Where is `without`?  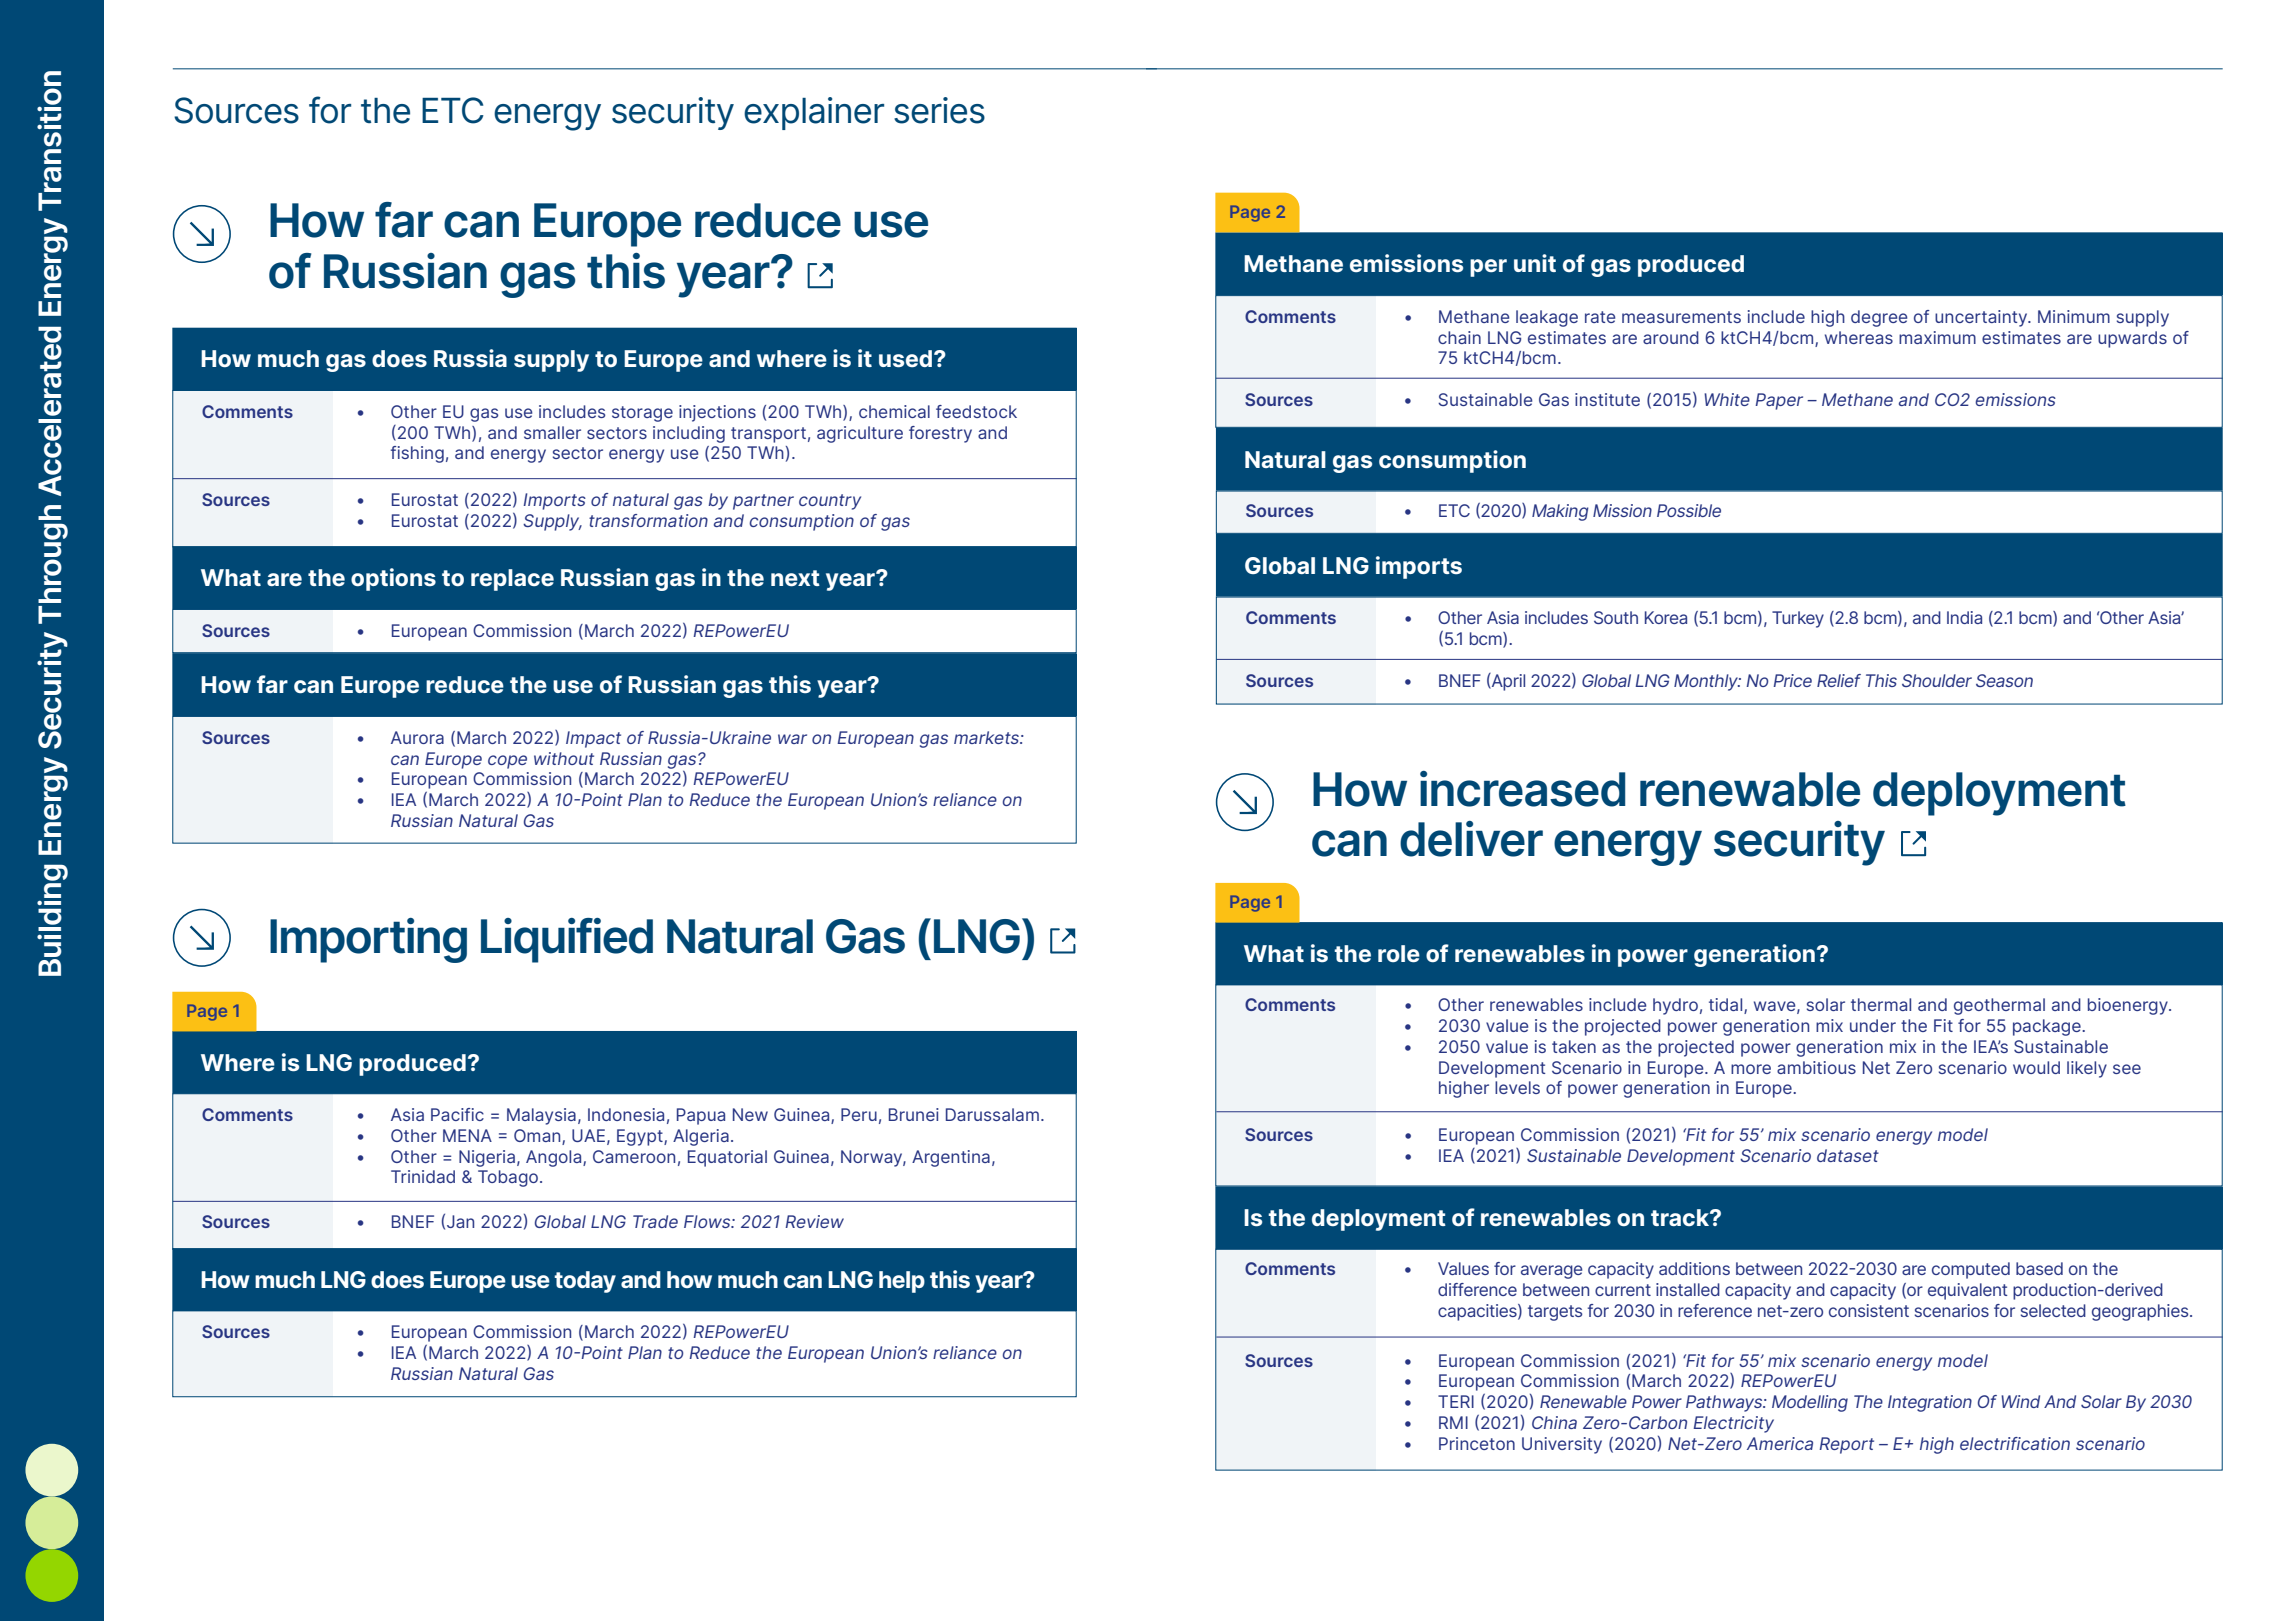
without is located at coordinates (564, 758).
